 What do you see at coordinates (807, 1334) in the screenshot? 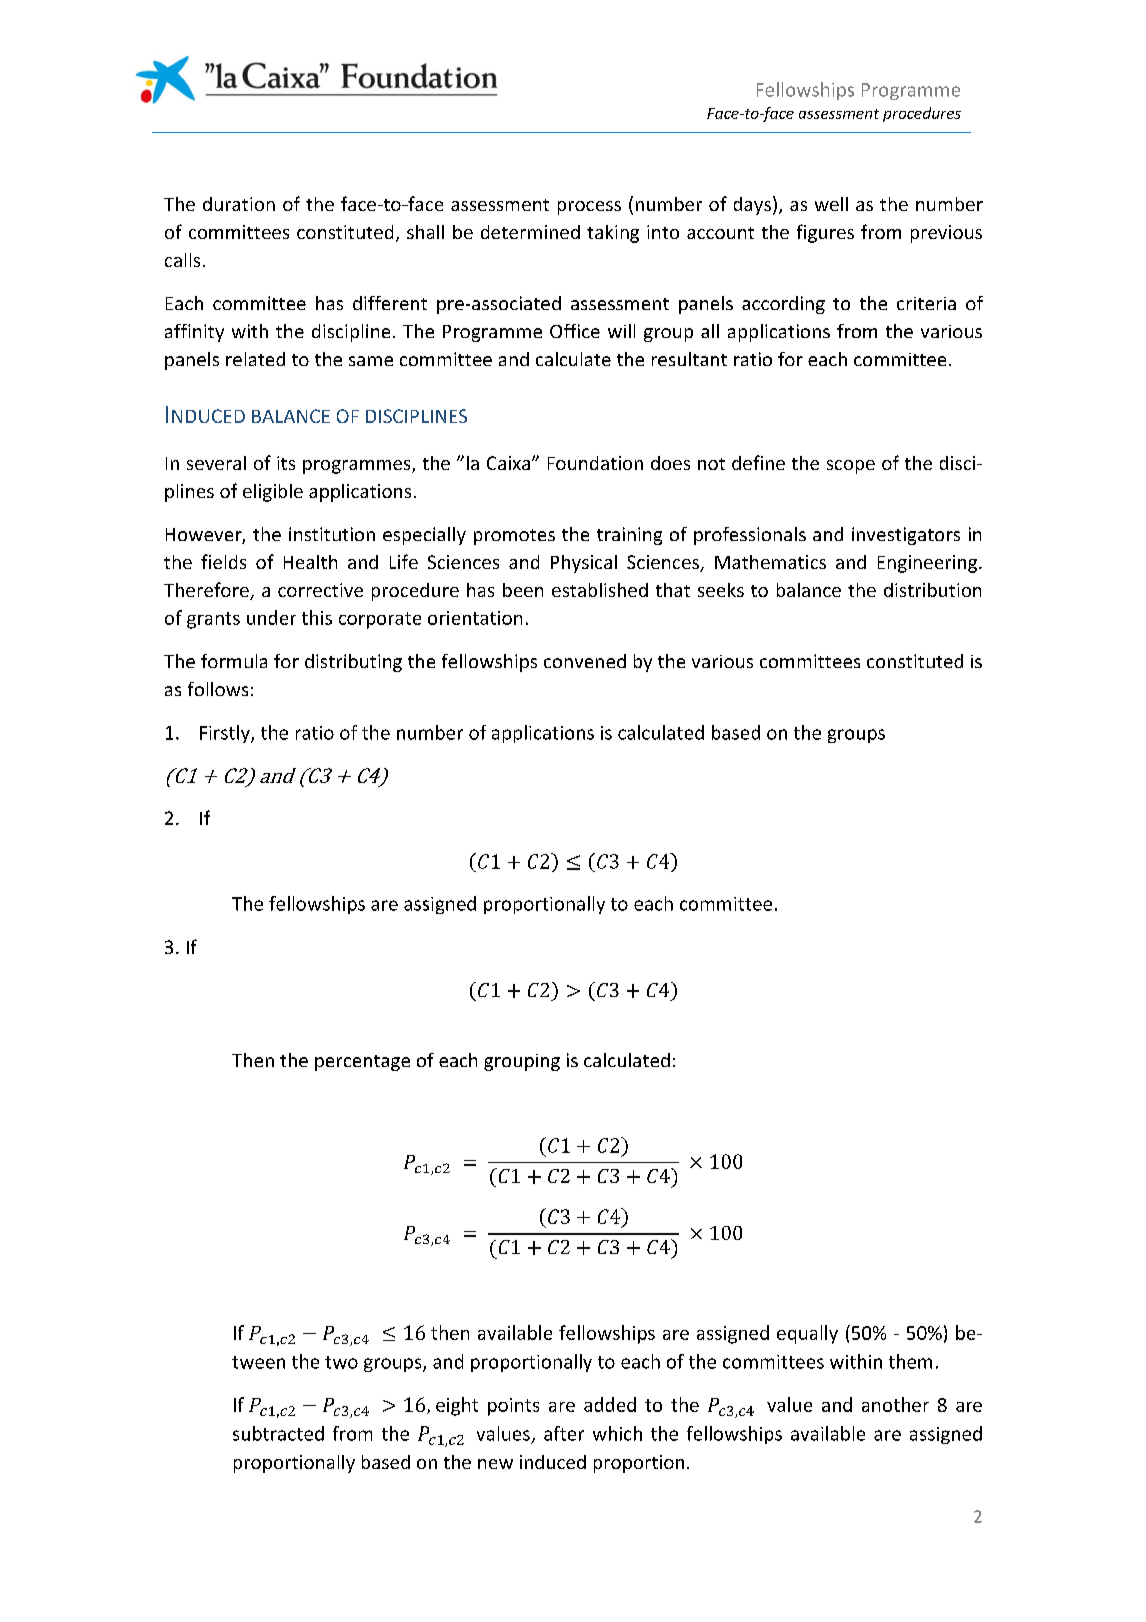
I see `equally` at bounding box center [807, 1334].
